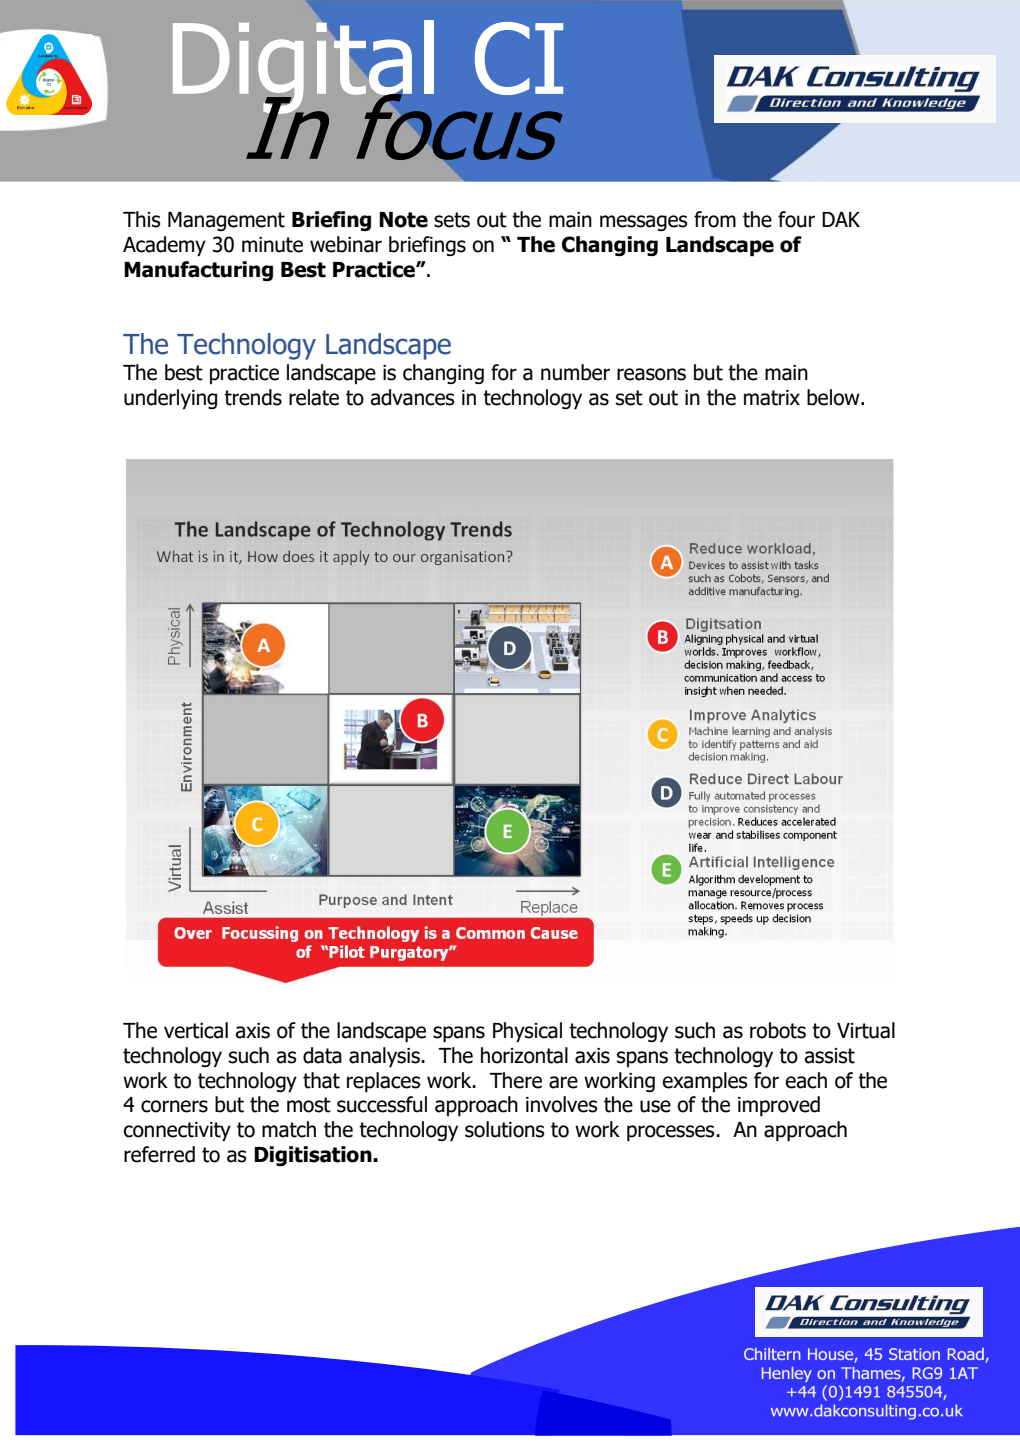 This page has height=1443, width=1020. Describe the element at coordinates (772, 398) in the page. I see `matrix` at that location.
